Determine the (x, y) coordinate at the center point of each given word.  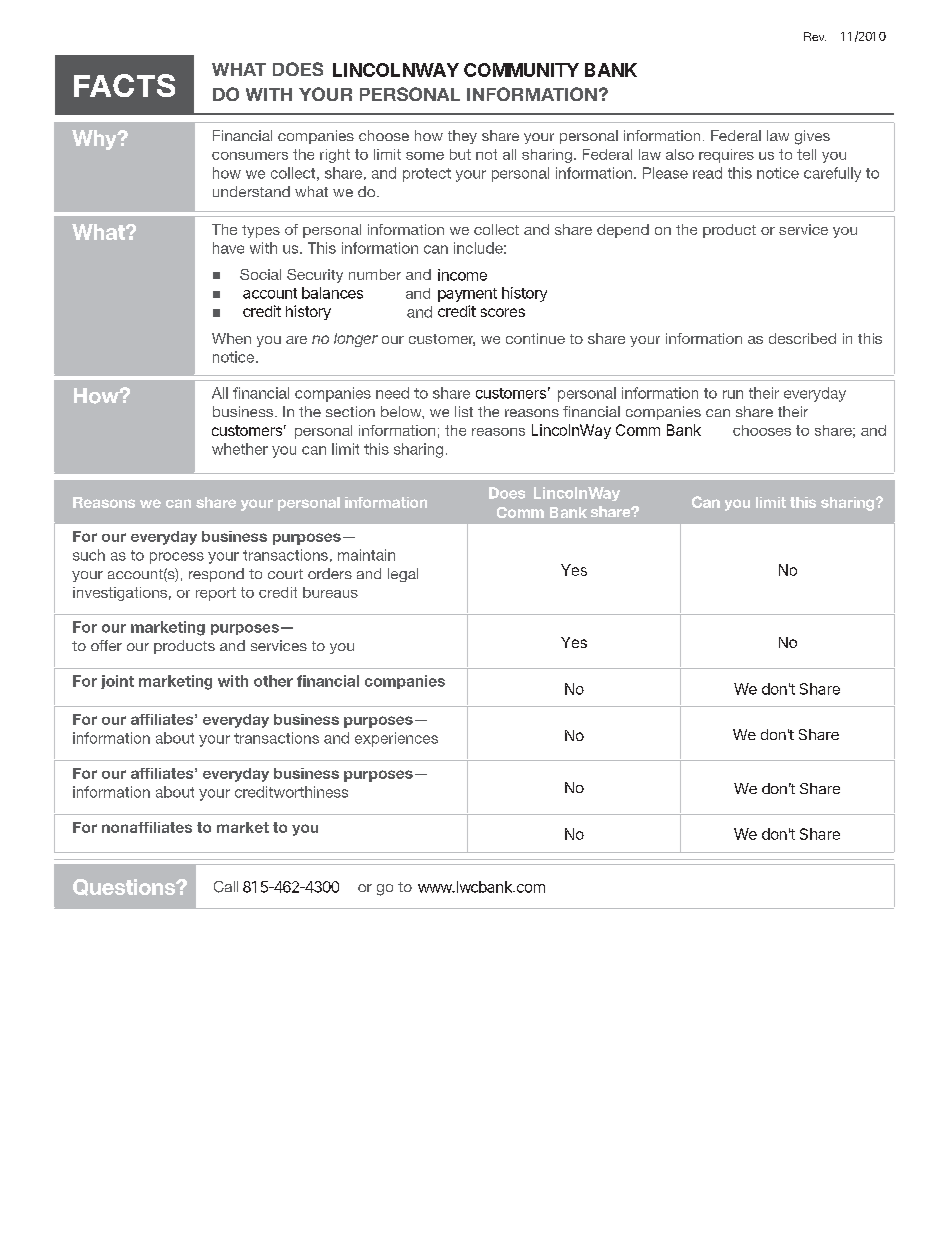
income (462, 275)
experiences (396, 739)
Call (226, 887)
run (733, 394)
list (464, 411)
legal (403, 575)
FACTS (124, 85)
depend (623, 231)
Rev (815, 36)
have (228, 248)
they (462, 137)
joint (117, 682)
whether (240, 449)
